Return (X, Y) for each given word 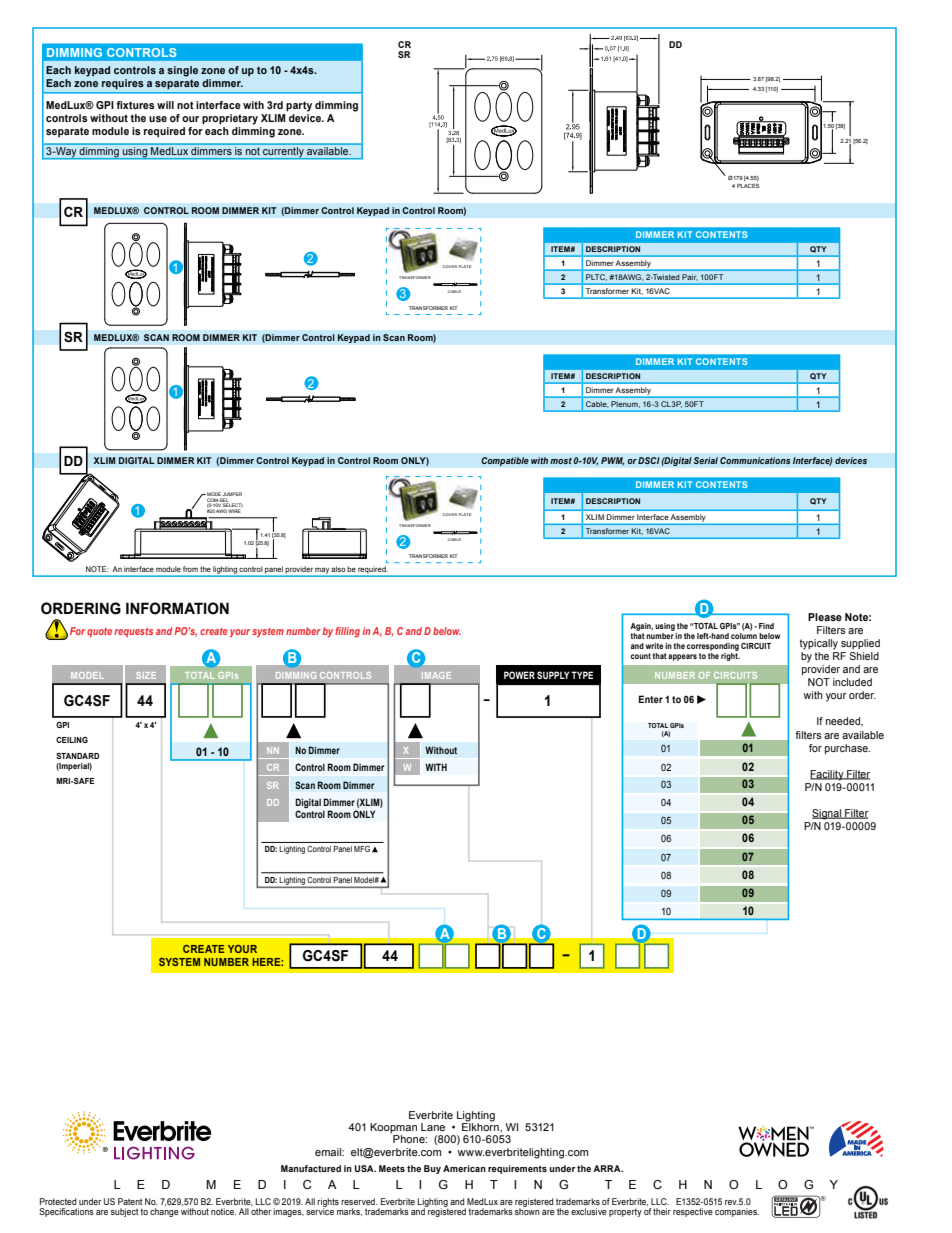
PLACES (748, 185)
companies (737, 1212)
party (299, 106)
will (165, 105)
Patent (130, 1201)
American (464, 1168)
